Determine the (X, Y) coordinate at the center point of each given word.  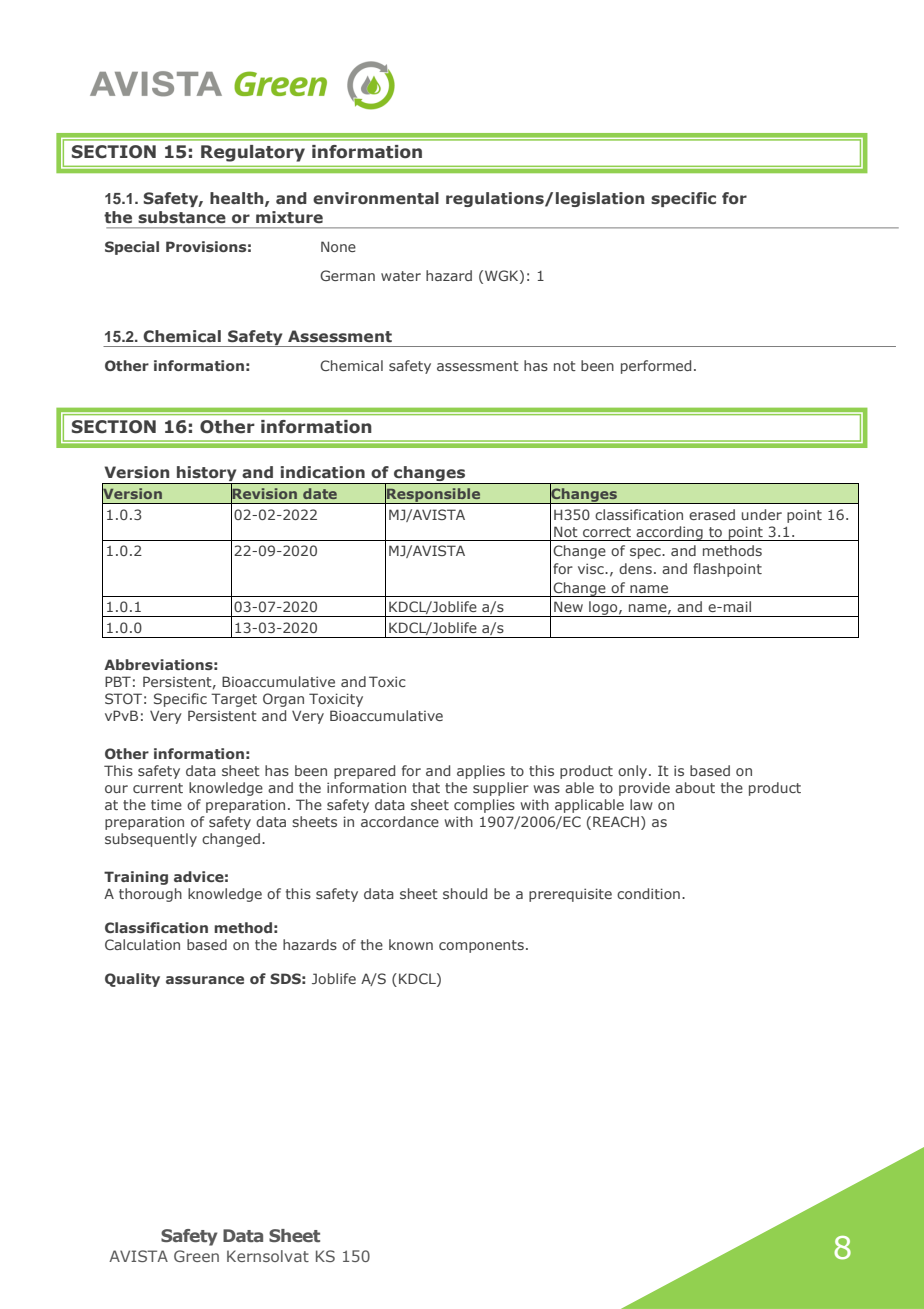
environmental (376, 198)
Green (196, 1256)
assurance (205, 980)
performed (656, 367)
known (411, 944)
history (207, 475)
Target (234, 700)
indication (323, 472)
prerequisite (570, 895)
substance (182, 217)
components (481, 946)
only (634, 772)
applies (481, 772)
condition (648, 893)
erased (712, 514)
